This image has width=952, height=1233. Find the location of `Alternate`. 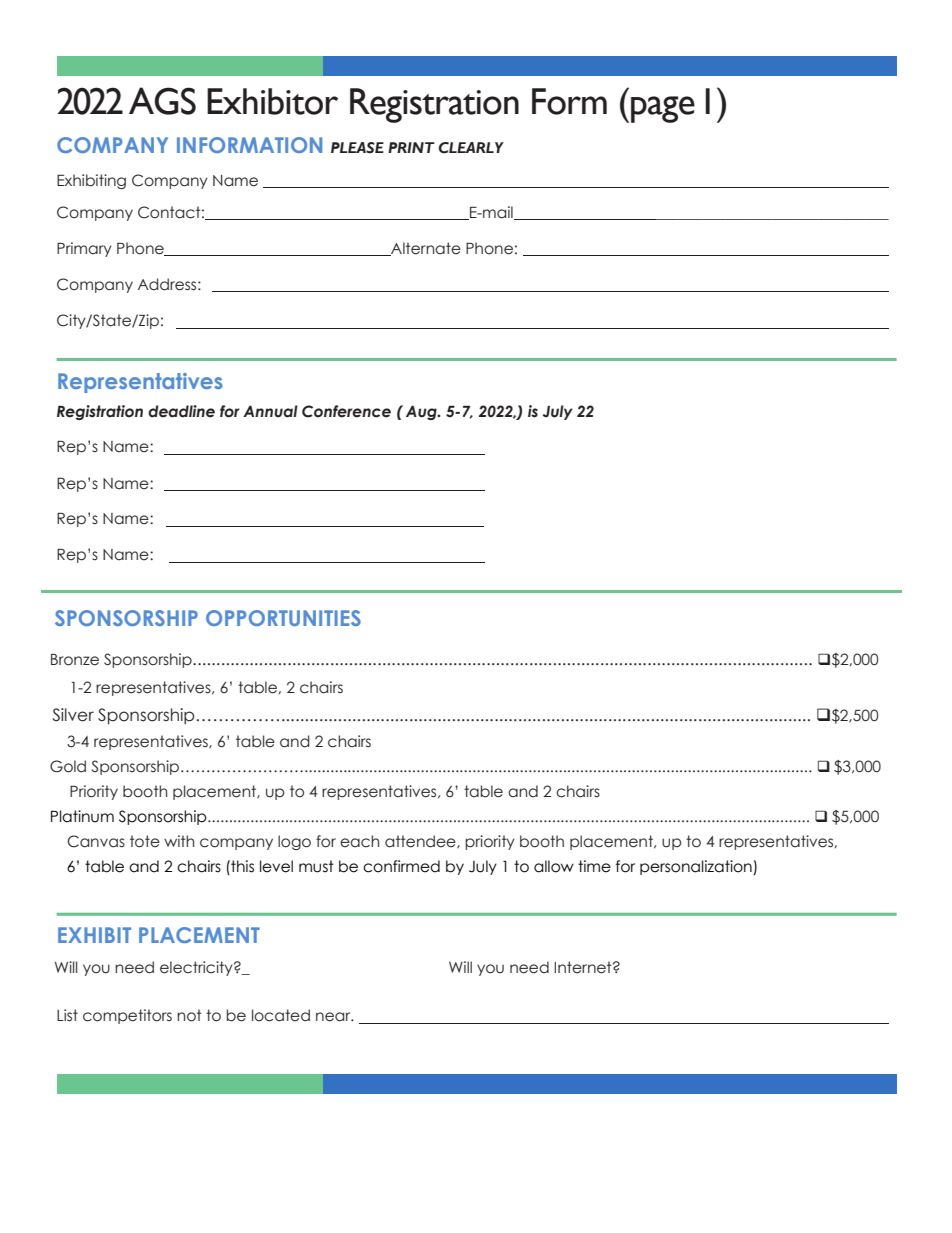

Alternate is located at coordinates (425, 249).
